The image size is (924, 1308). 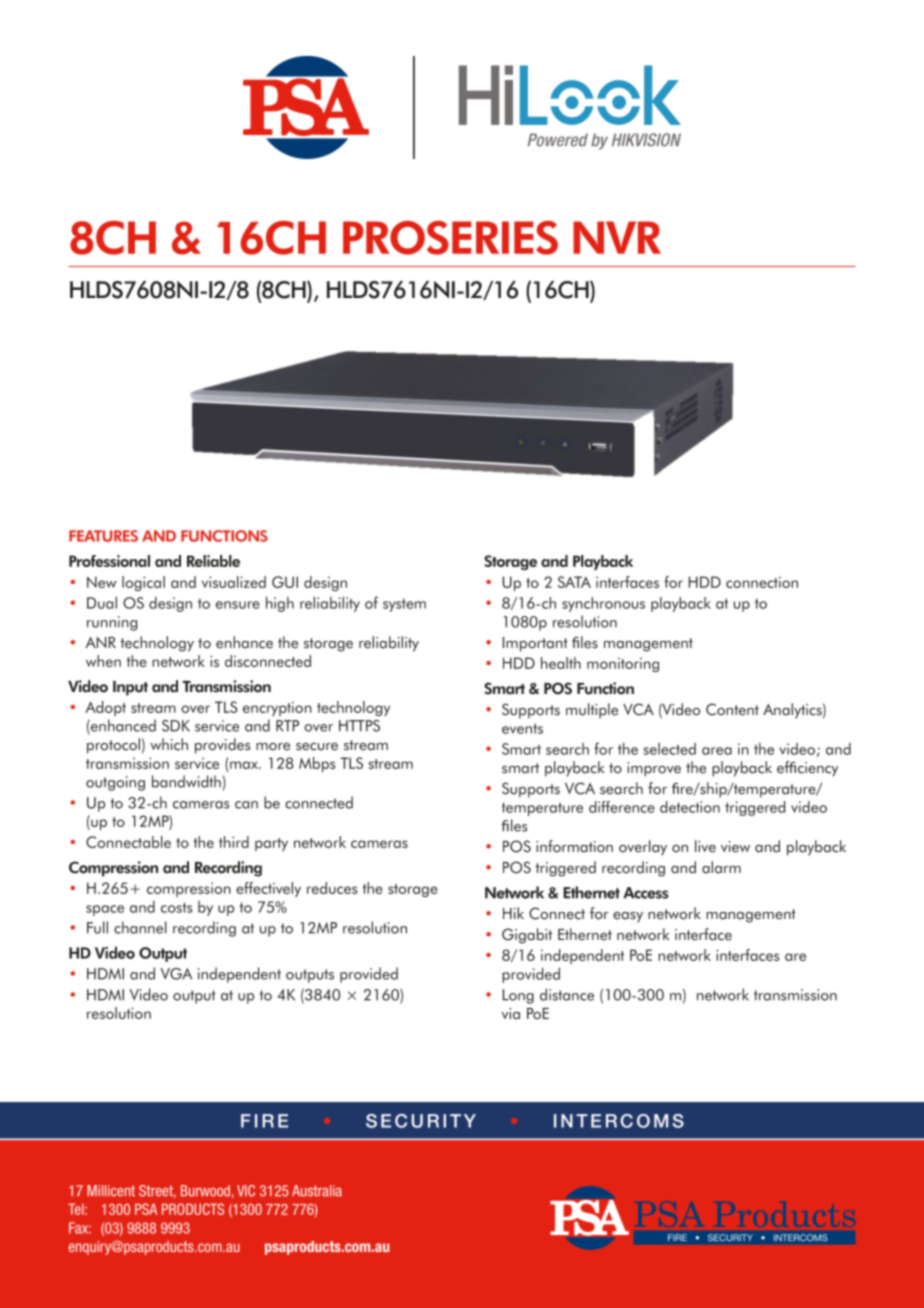 What do you see at coordinates (628, 917) in the screenshot?
I see `easy` at bounding box center [628, 917].
